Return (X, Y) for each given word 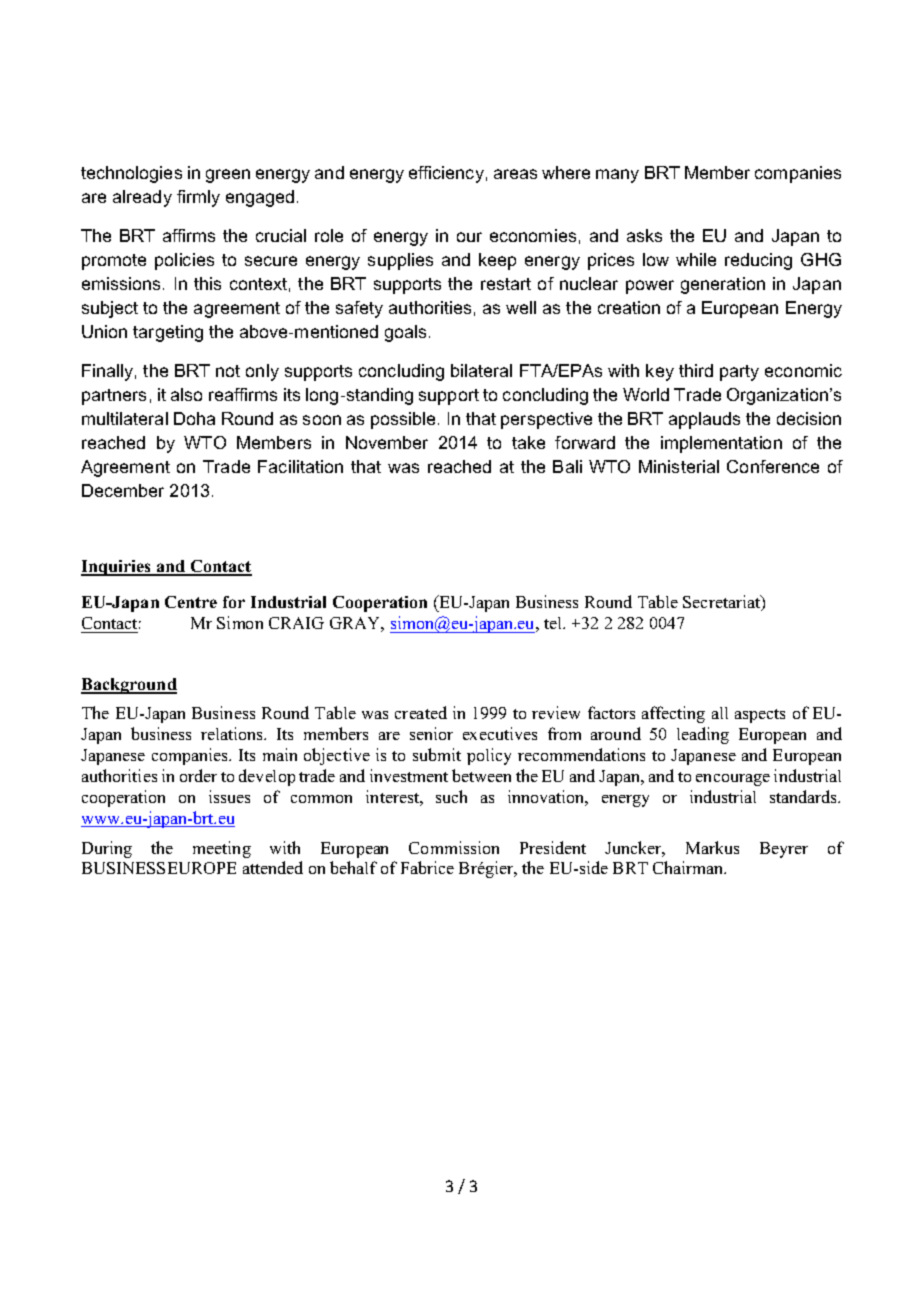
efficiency (446, 174)
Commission (454, 847)
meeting (222, 849)
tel (554, 623)
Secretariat (723, 603)
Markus (712, 847)
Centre (191, 602)
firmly (198, 198)
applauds (704, 420)
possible (403, 420)
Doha (194, 418)
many (617, 176)
